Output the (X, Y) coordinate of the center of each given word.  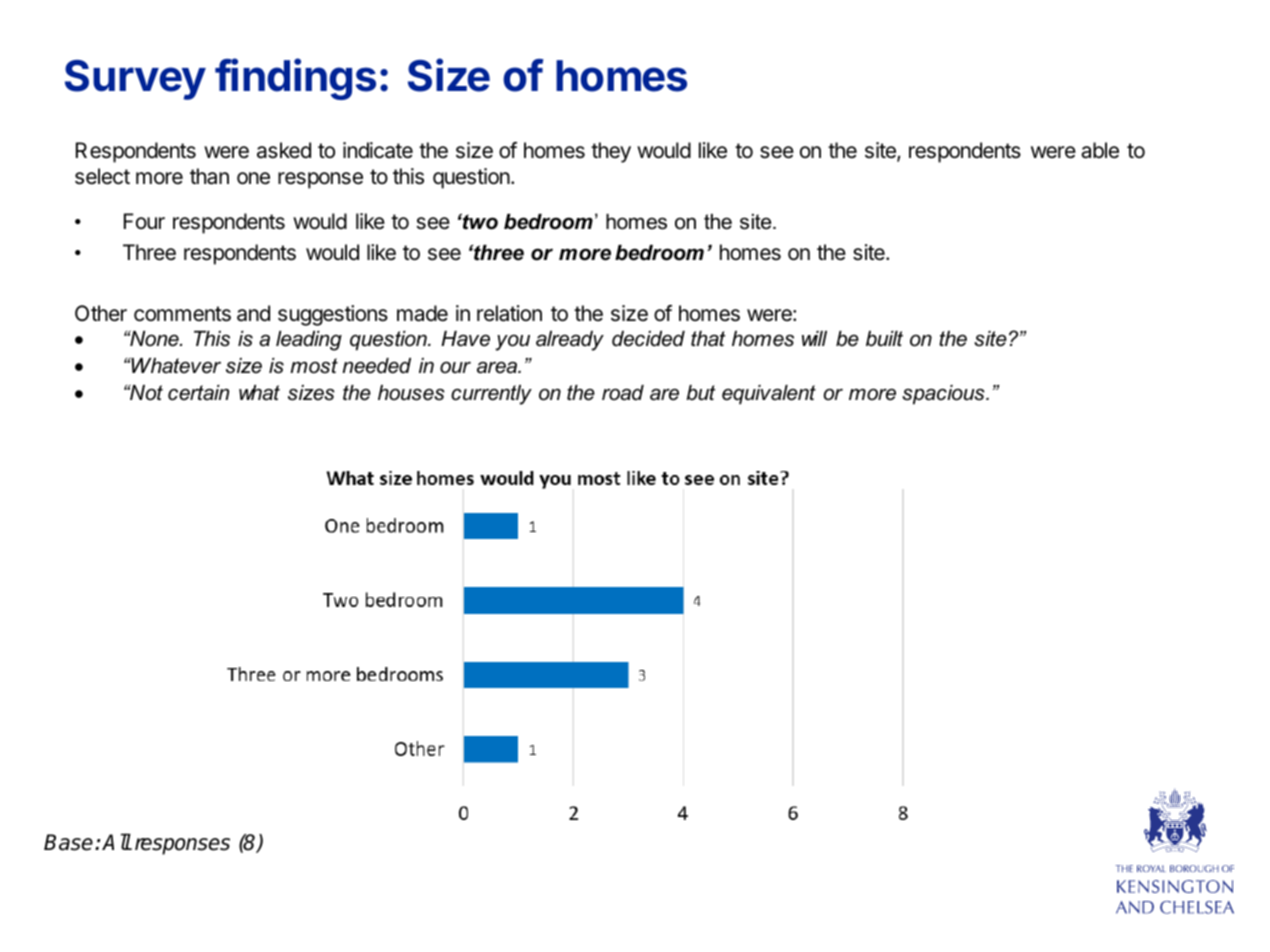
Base (70, 842)
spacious (944, 395)
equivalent (769, 395)
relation (509, 313)
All (116, 841)
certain (198, 393)
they (611, 152)
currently (491, 395)
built (884, 339)
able (1100, 150)
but (700, 393)
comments (182, 314)
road (623, 393)
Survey (135, 80)
